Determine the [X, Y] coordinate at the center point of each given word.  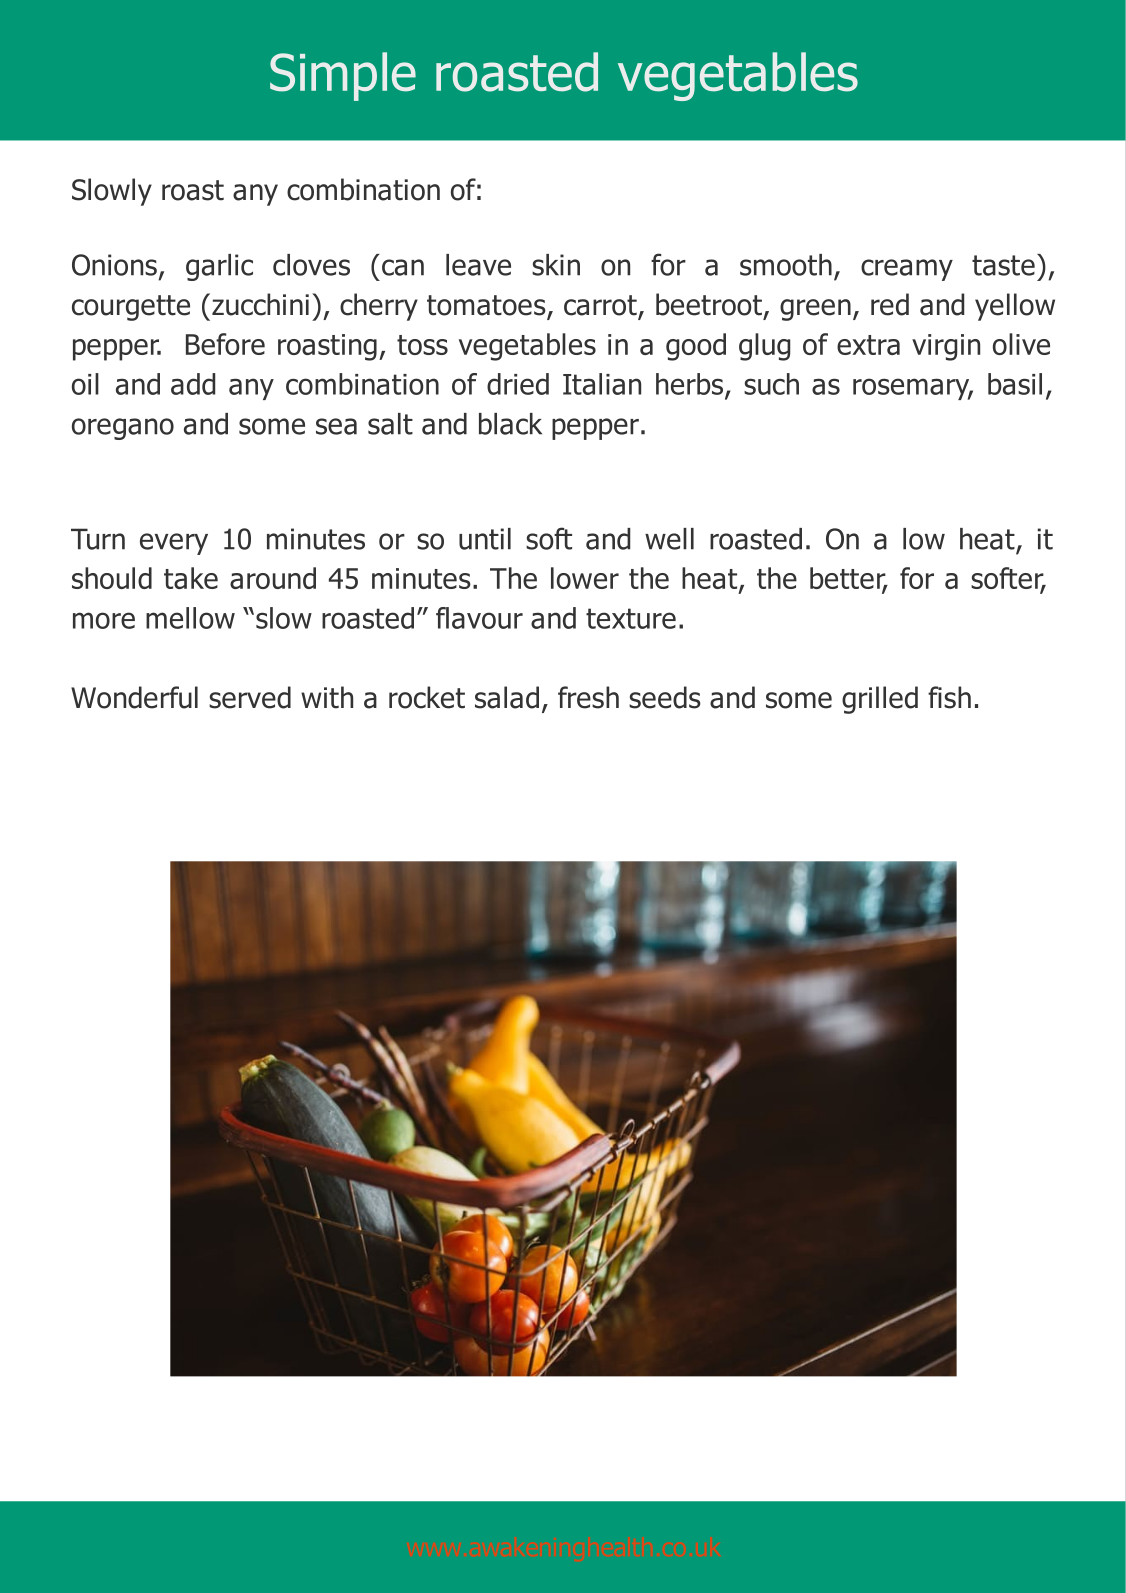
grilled [880, 700]
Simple [343, 76]
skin [556, 265]
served [250, 697]
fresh [588, 697]
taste [1003, 265]
